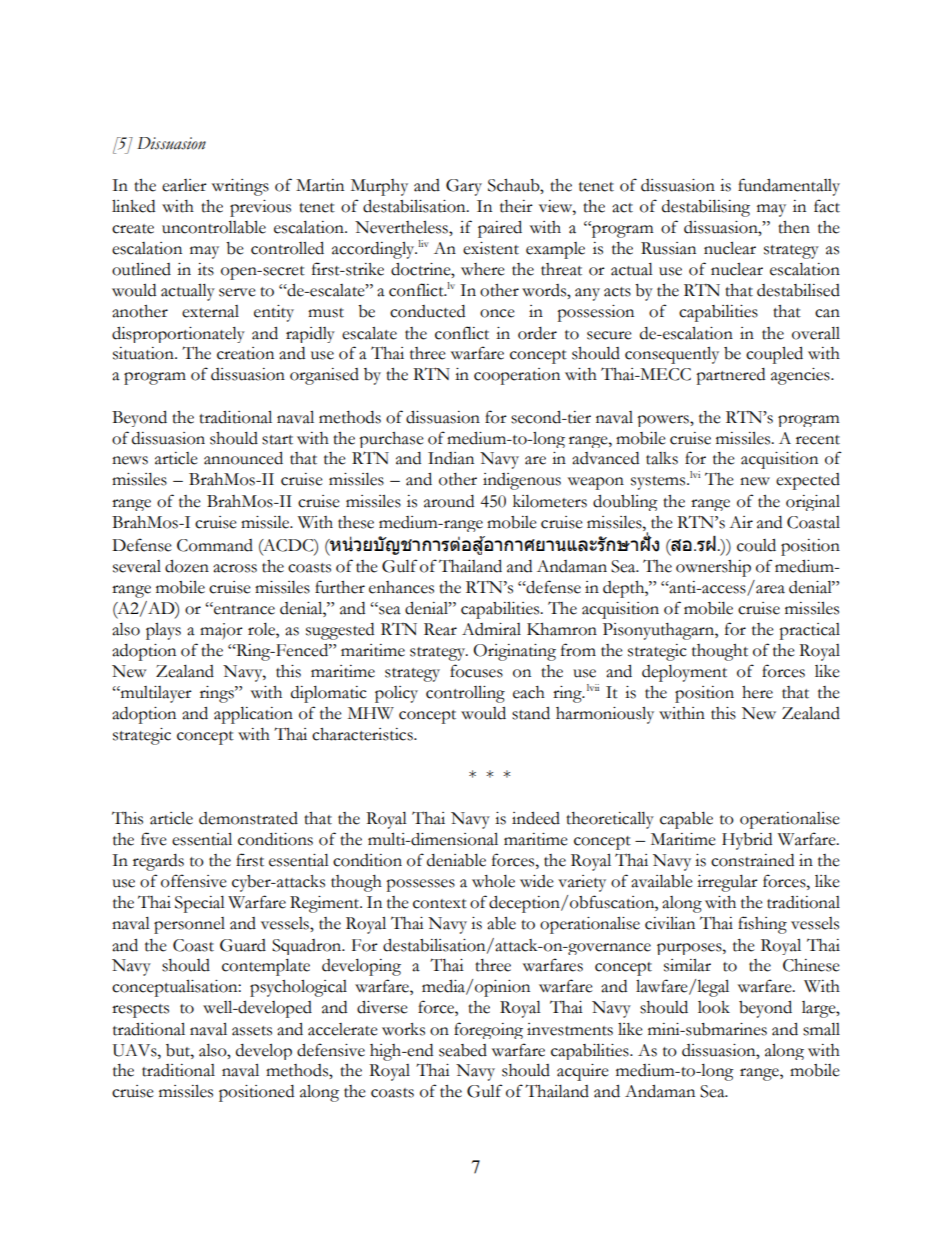 This screenshot has width=952, height=1233. I want to click on announced, so click(243, 458).
